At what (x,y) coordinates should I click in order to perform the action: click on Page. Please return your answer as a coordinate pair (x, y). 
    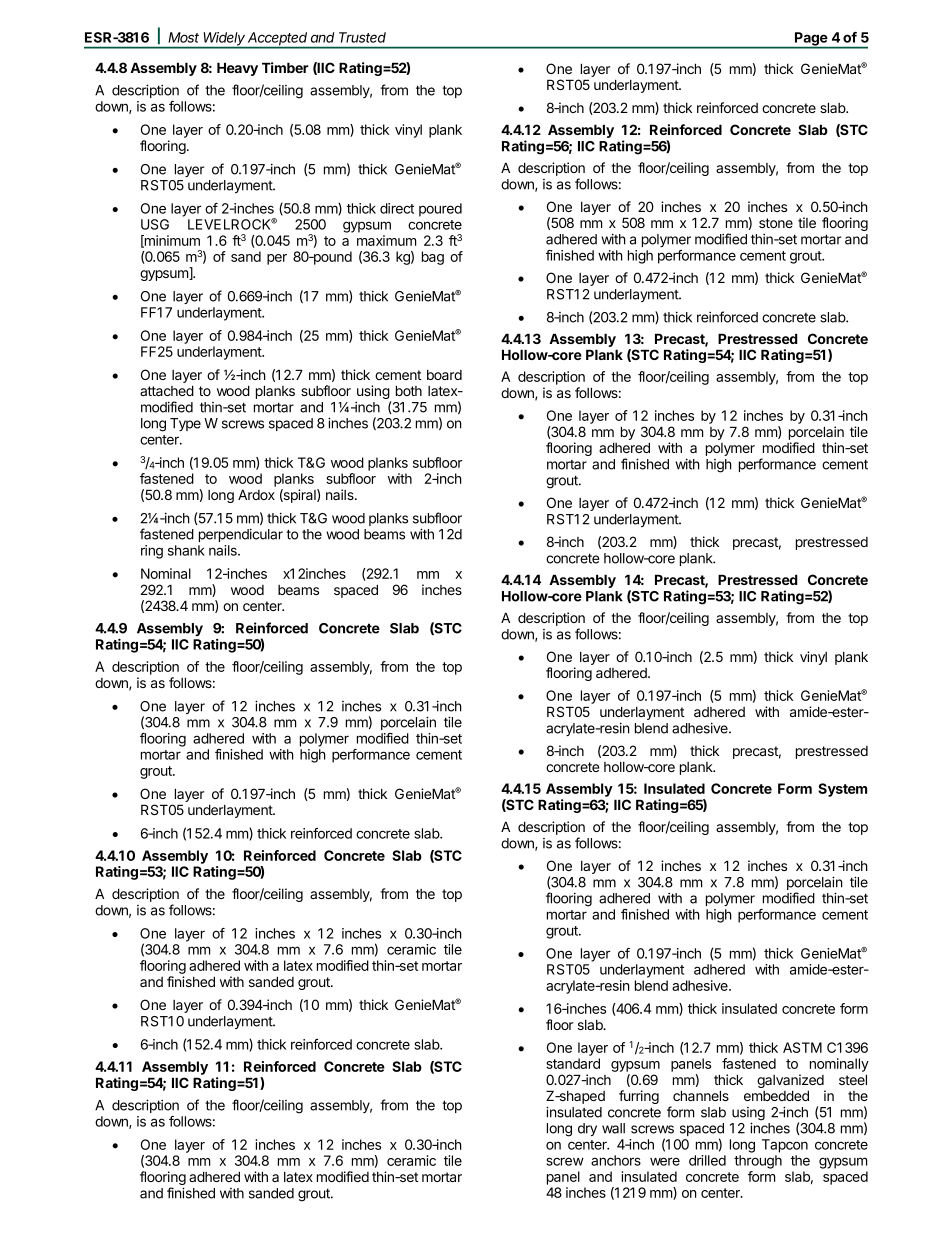
    Looking at the image, I should click on (811, 40).
